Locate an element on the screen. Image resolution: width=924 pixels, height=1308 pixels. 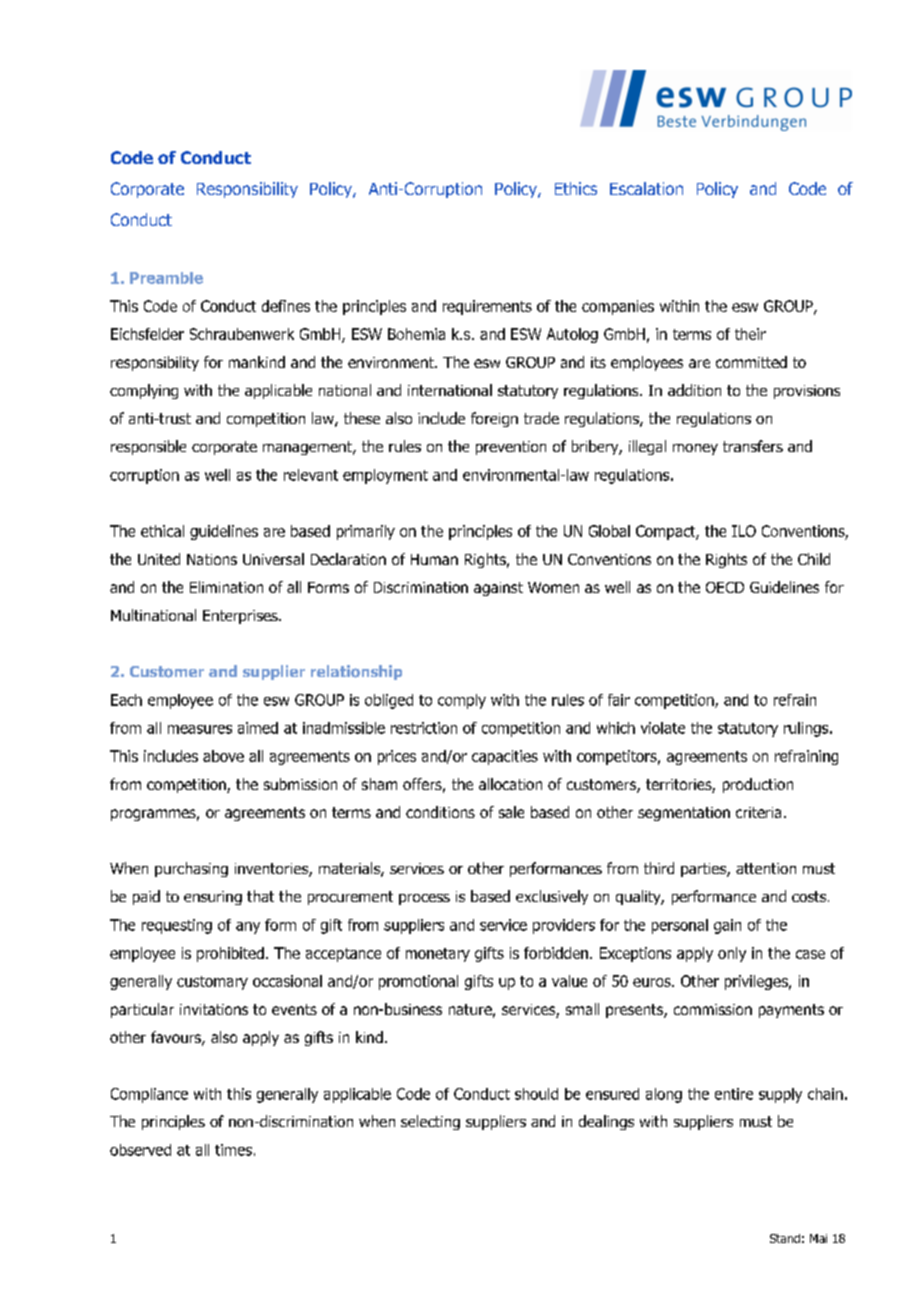
rulings is located at coordinates (807, 729).
